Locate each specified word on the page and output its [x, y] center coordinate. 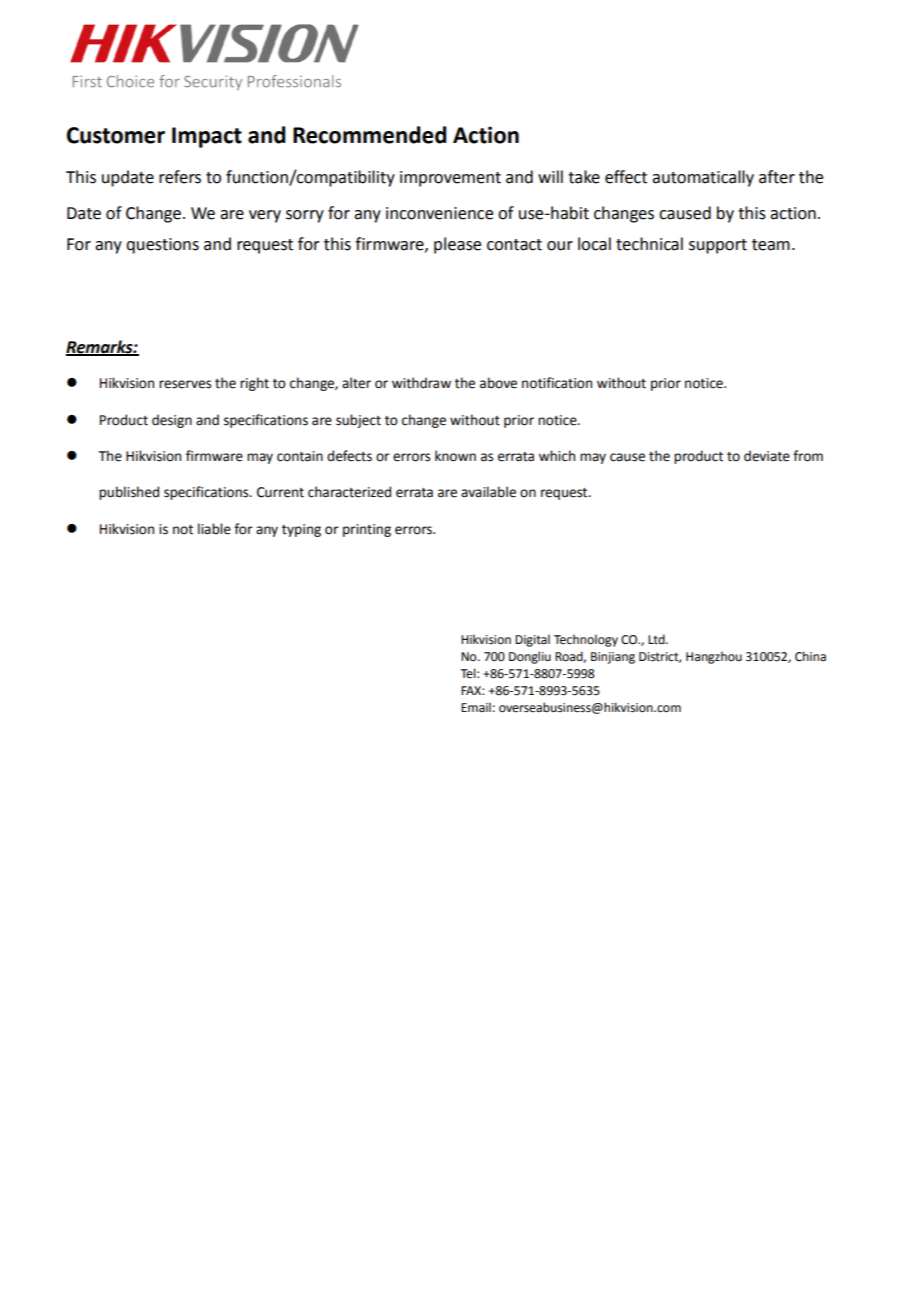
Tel [469, 673]
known [455, 456]
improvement [450, 179]
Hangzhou [714, 657]
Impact [207, 137]
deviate [767, 456]
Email [476, 707]
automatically [703, 178]
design [172, 421]
